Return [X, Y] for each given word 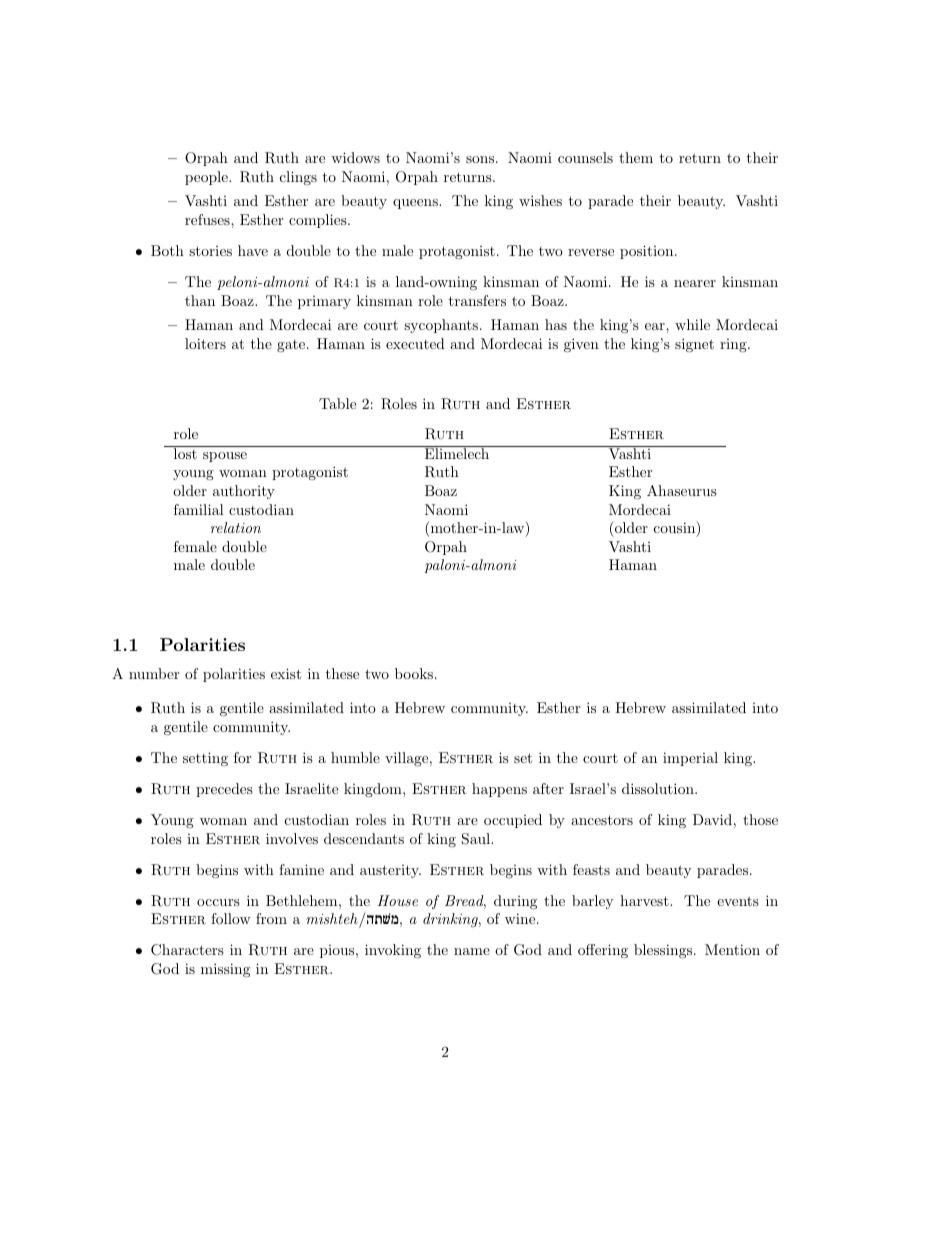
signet [694, 345]
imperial [690, 759]
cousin [676, 528]
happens [499, 790]
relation [236, 527]
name [472, 951]
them [636, 157]
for [242, 757]
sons [480, 159]
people [207, 178]
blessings [663, 951]
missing [225, 970]
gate [291, 346]
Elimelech [456, 452]
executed [415, 343]
